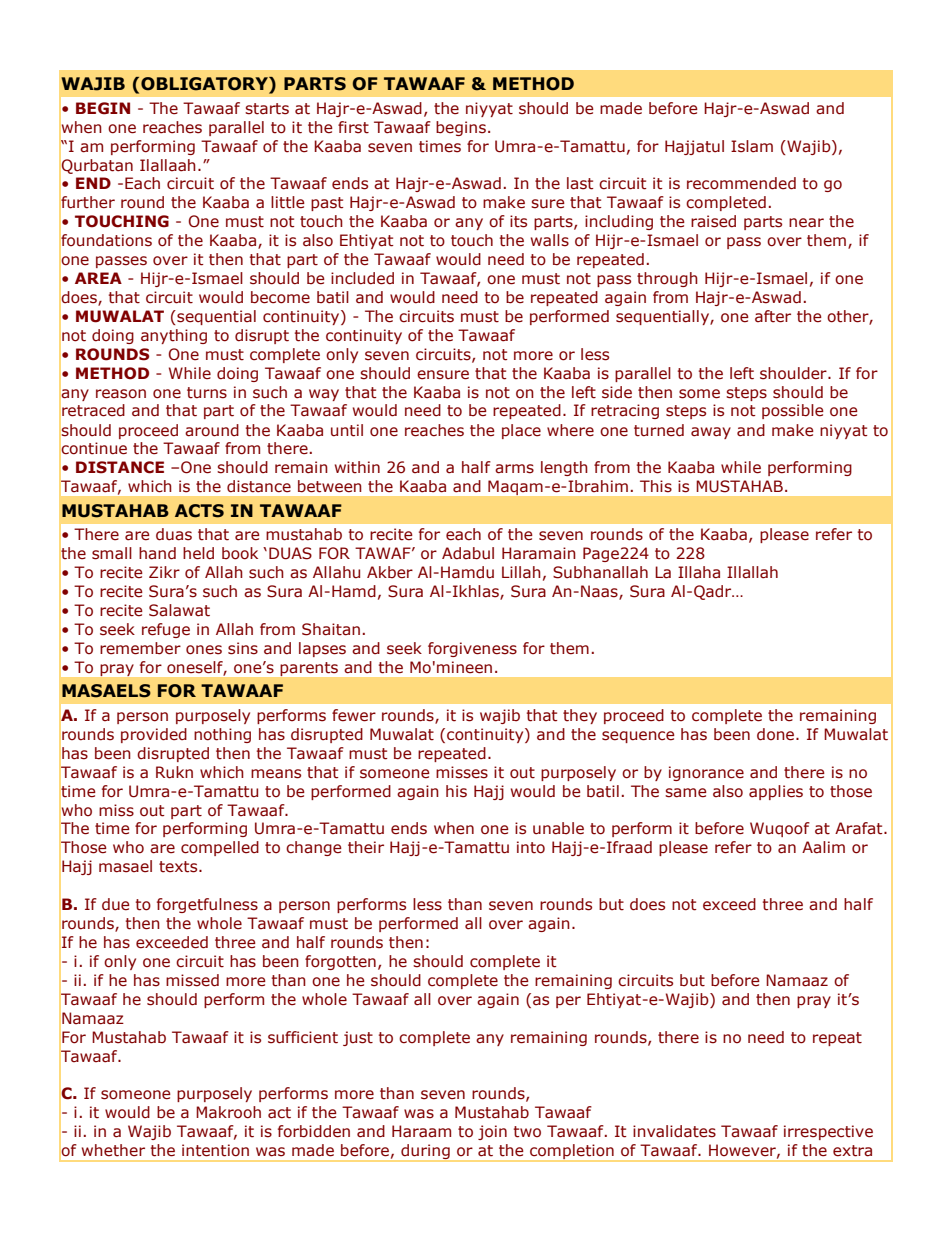 The height and width of the document is (1233, 952). Describe the element at coordinates (472, 649) in the document. I see `forgiveness` at that location.
